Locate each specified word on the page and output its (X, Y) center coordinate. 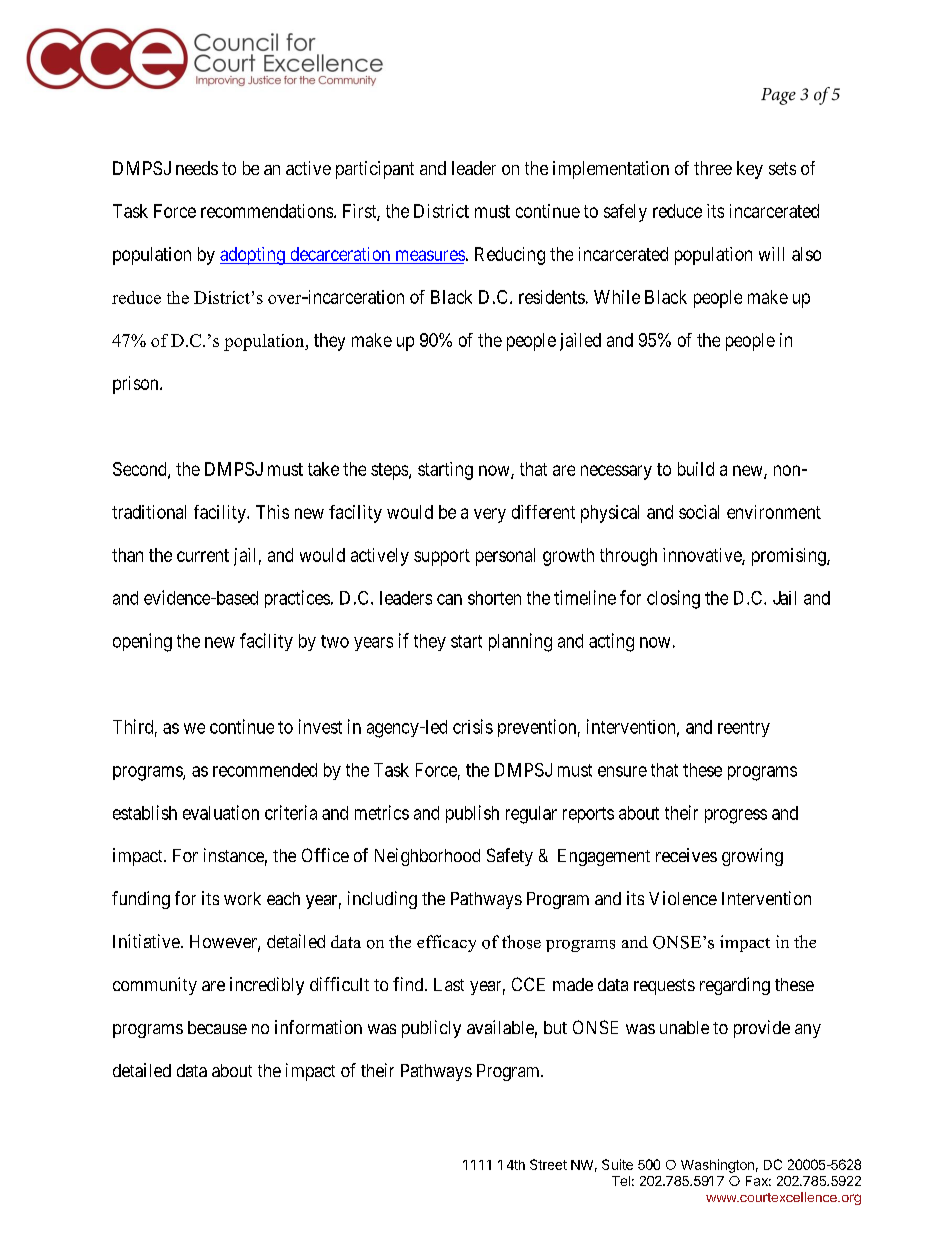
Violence (683, 898)
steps (390, 471)
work (242, 898)
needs (197, 168)
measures (430, 255)
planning (520, 642)
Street (548, 1164)
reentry (744, 729)
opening (142, 642)
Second (141, 470)
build (696, 469)
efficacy (446, 943)
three (713, 168)
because (217, 1027)
